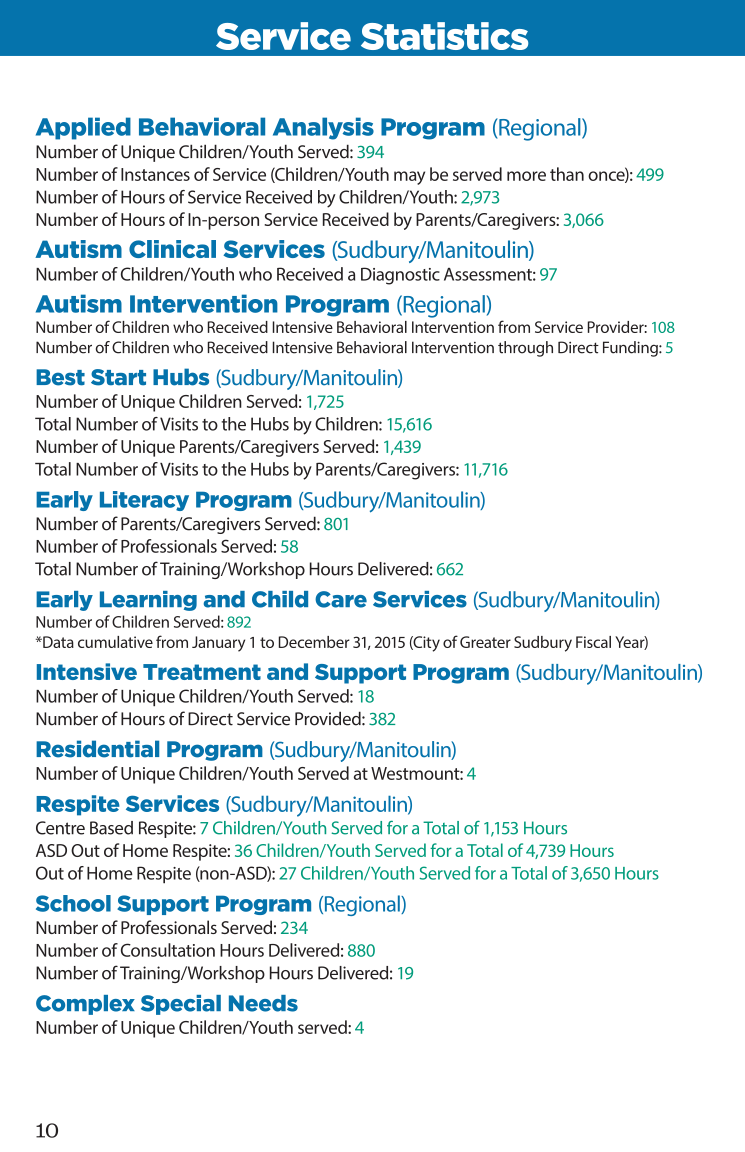  I want to click on Statistics, so click(444, 36).
